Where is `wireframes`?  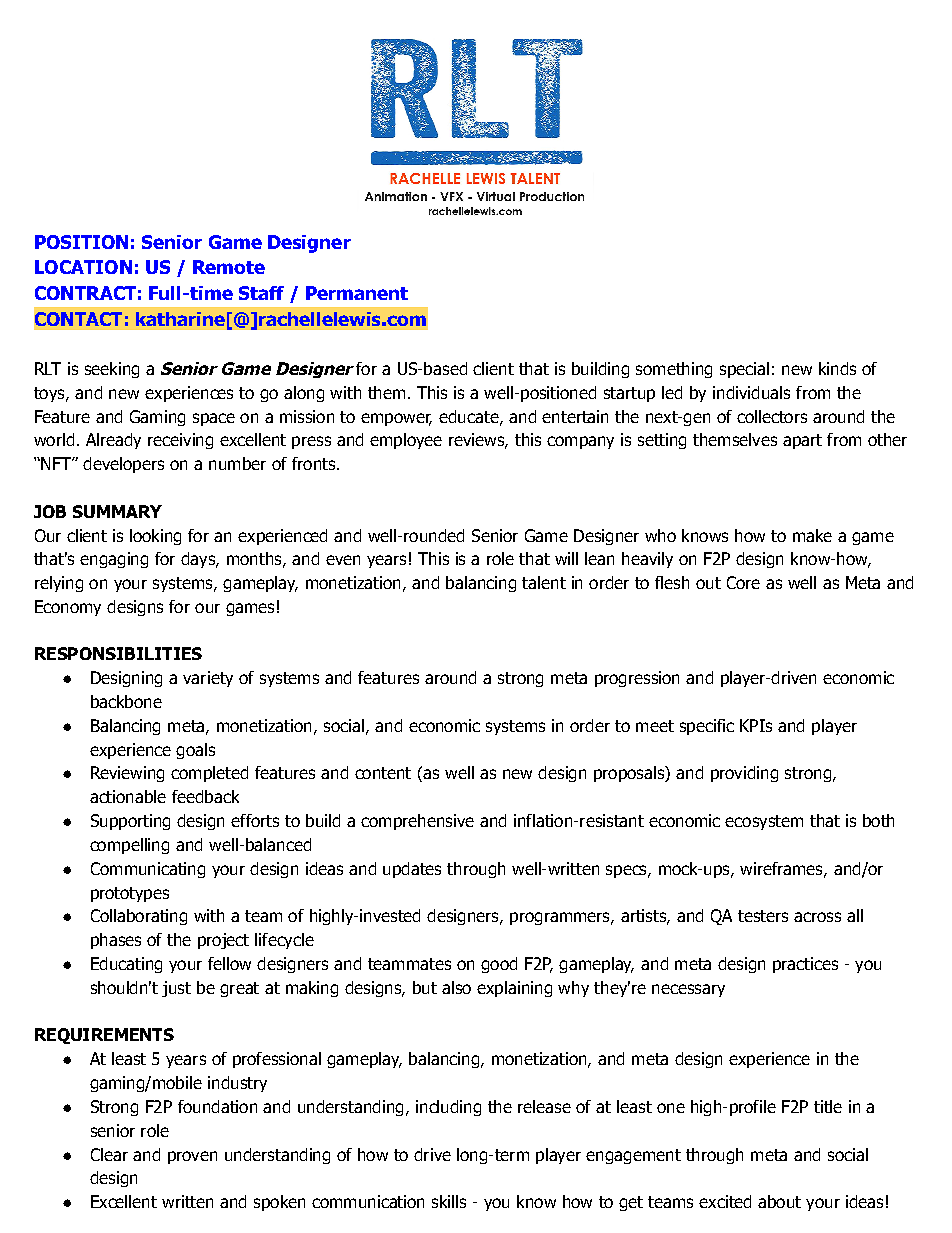
wireframes is located at coordinates (782, 869).
